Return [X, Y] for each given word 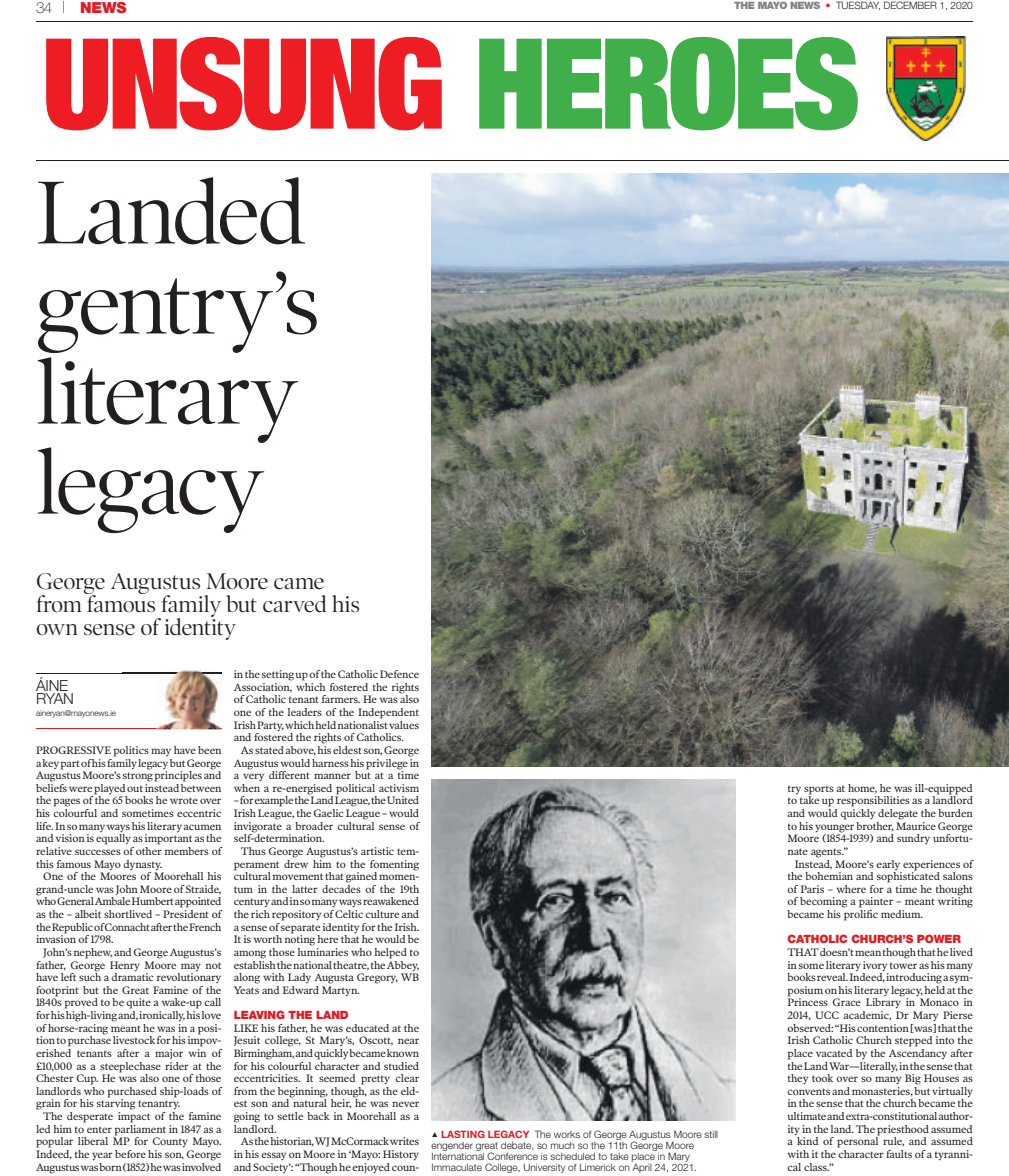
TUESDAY [858, 5]
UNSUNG [244, 84]
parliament [140, 1129]
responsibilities [873, 801]
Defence [399, 674]
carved [294, 604]
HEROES [668, 84]
